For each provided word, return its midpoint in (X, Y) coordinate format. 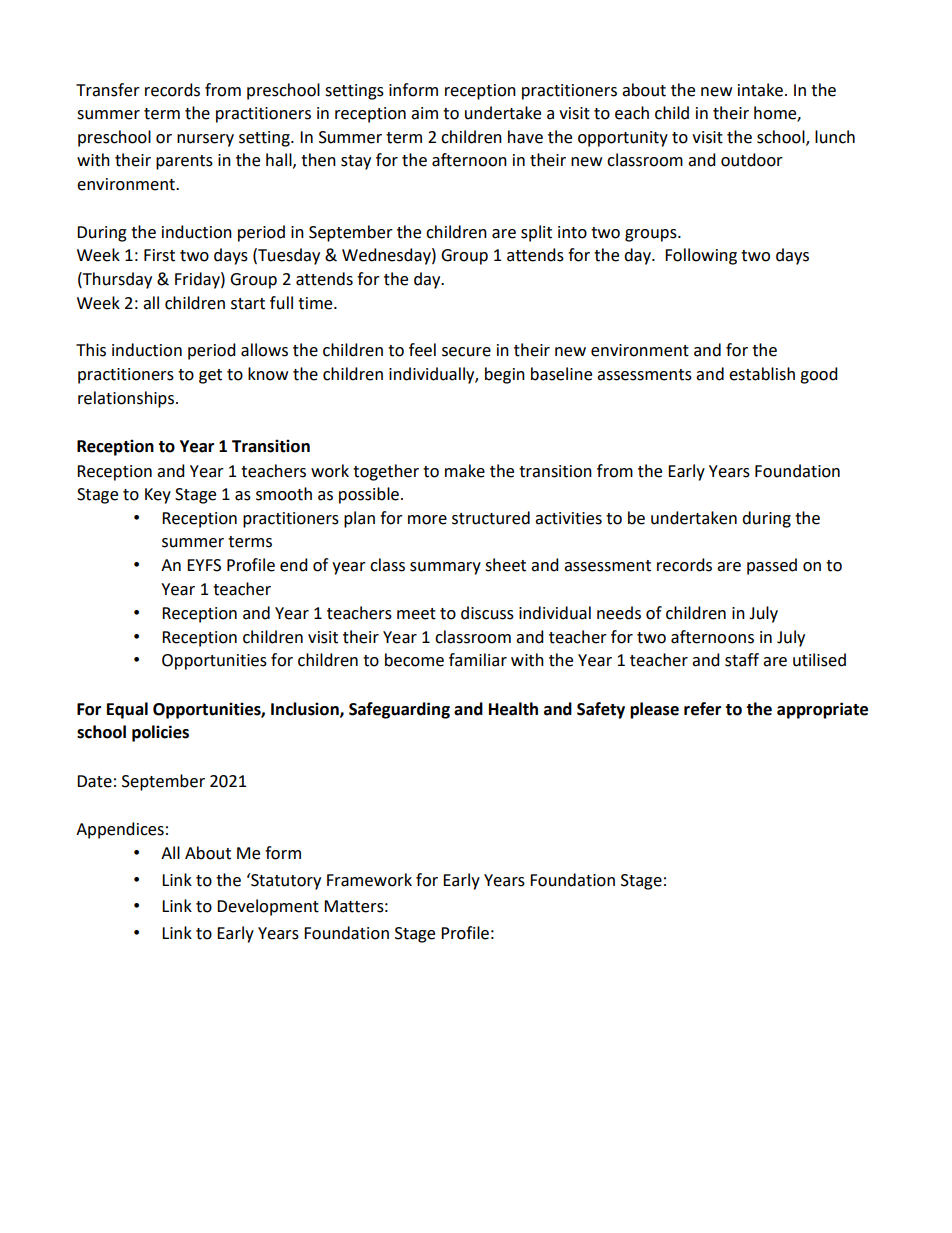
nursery (205, 140)
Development (268, 907)
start (248, 304)
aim (424, 113)
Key (158, 496)
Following (701, 256)
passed (772, 566)
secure (466, 352)
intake (760, 90)
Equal (127, 710)
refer (702, 709)
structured (491, 518)
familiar (478, 660)
